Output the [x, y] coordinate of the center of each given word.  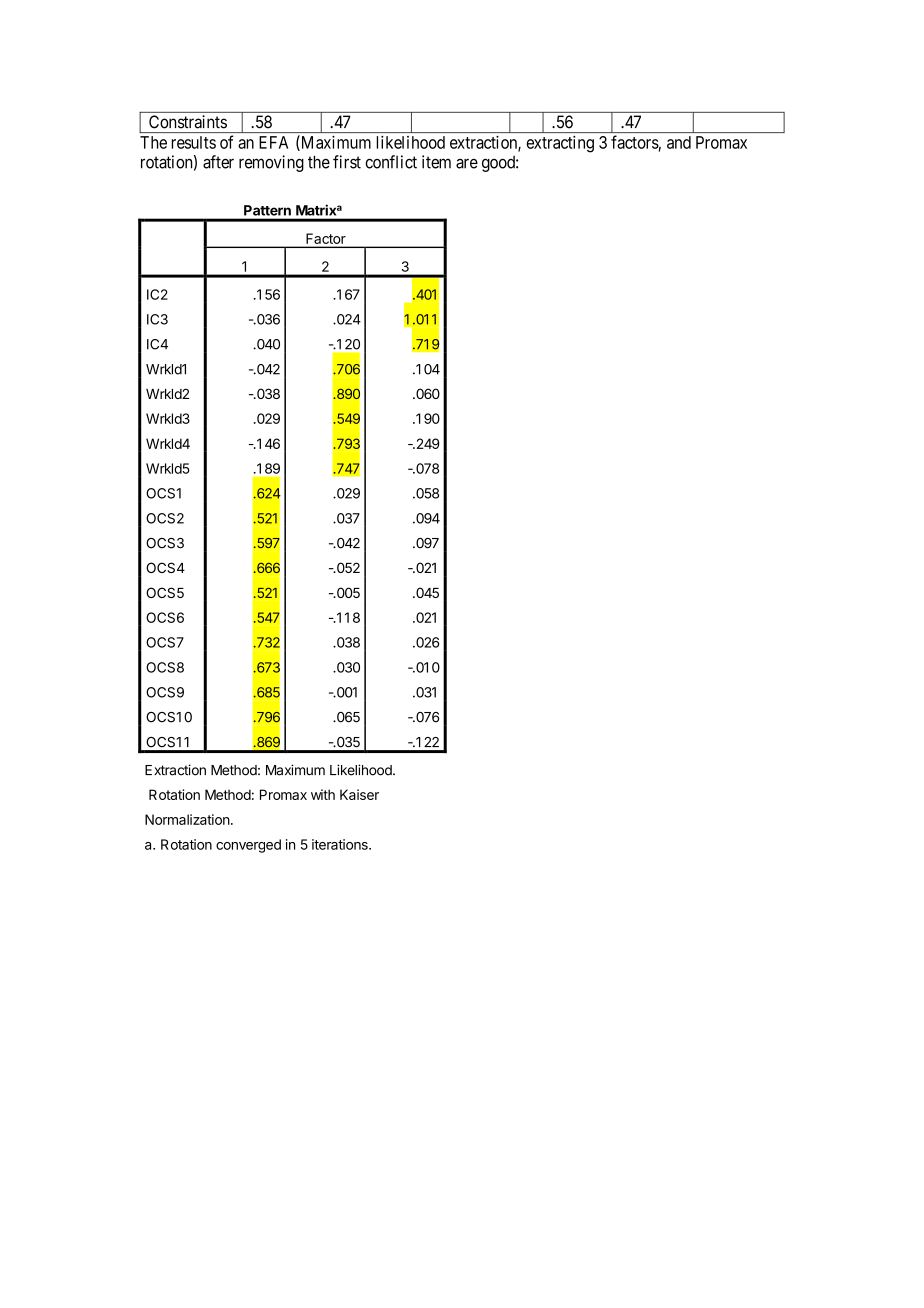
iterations [341, 844]
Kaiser [359, 794]
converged [248, 846]
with [323, 794]
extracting [560, 144]
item [436, 162]
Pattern [267, 210]
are [467, 163]
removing [271, 163]
